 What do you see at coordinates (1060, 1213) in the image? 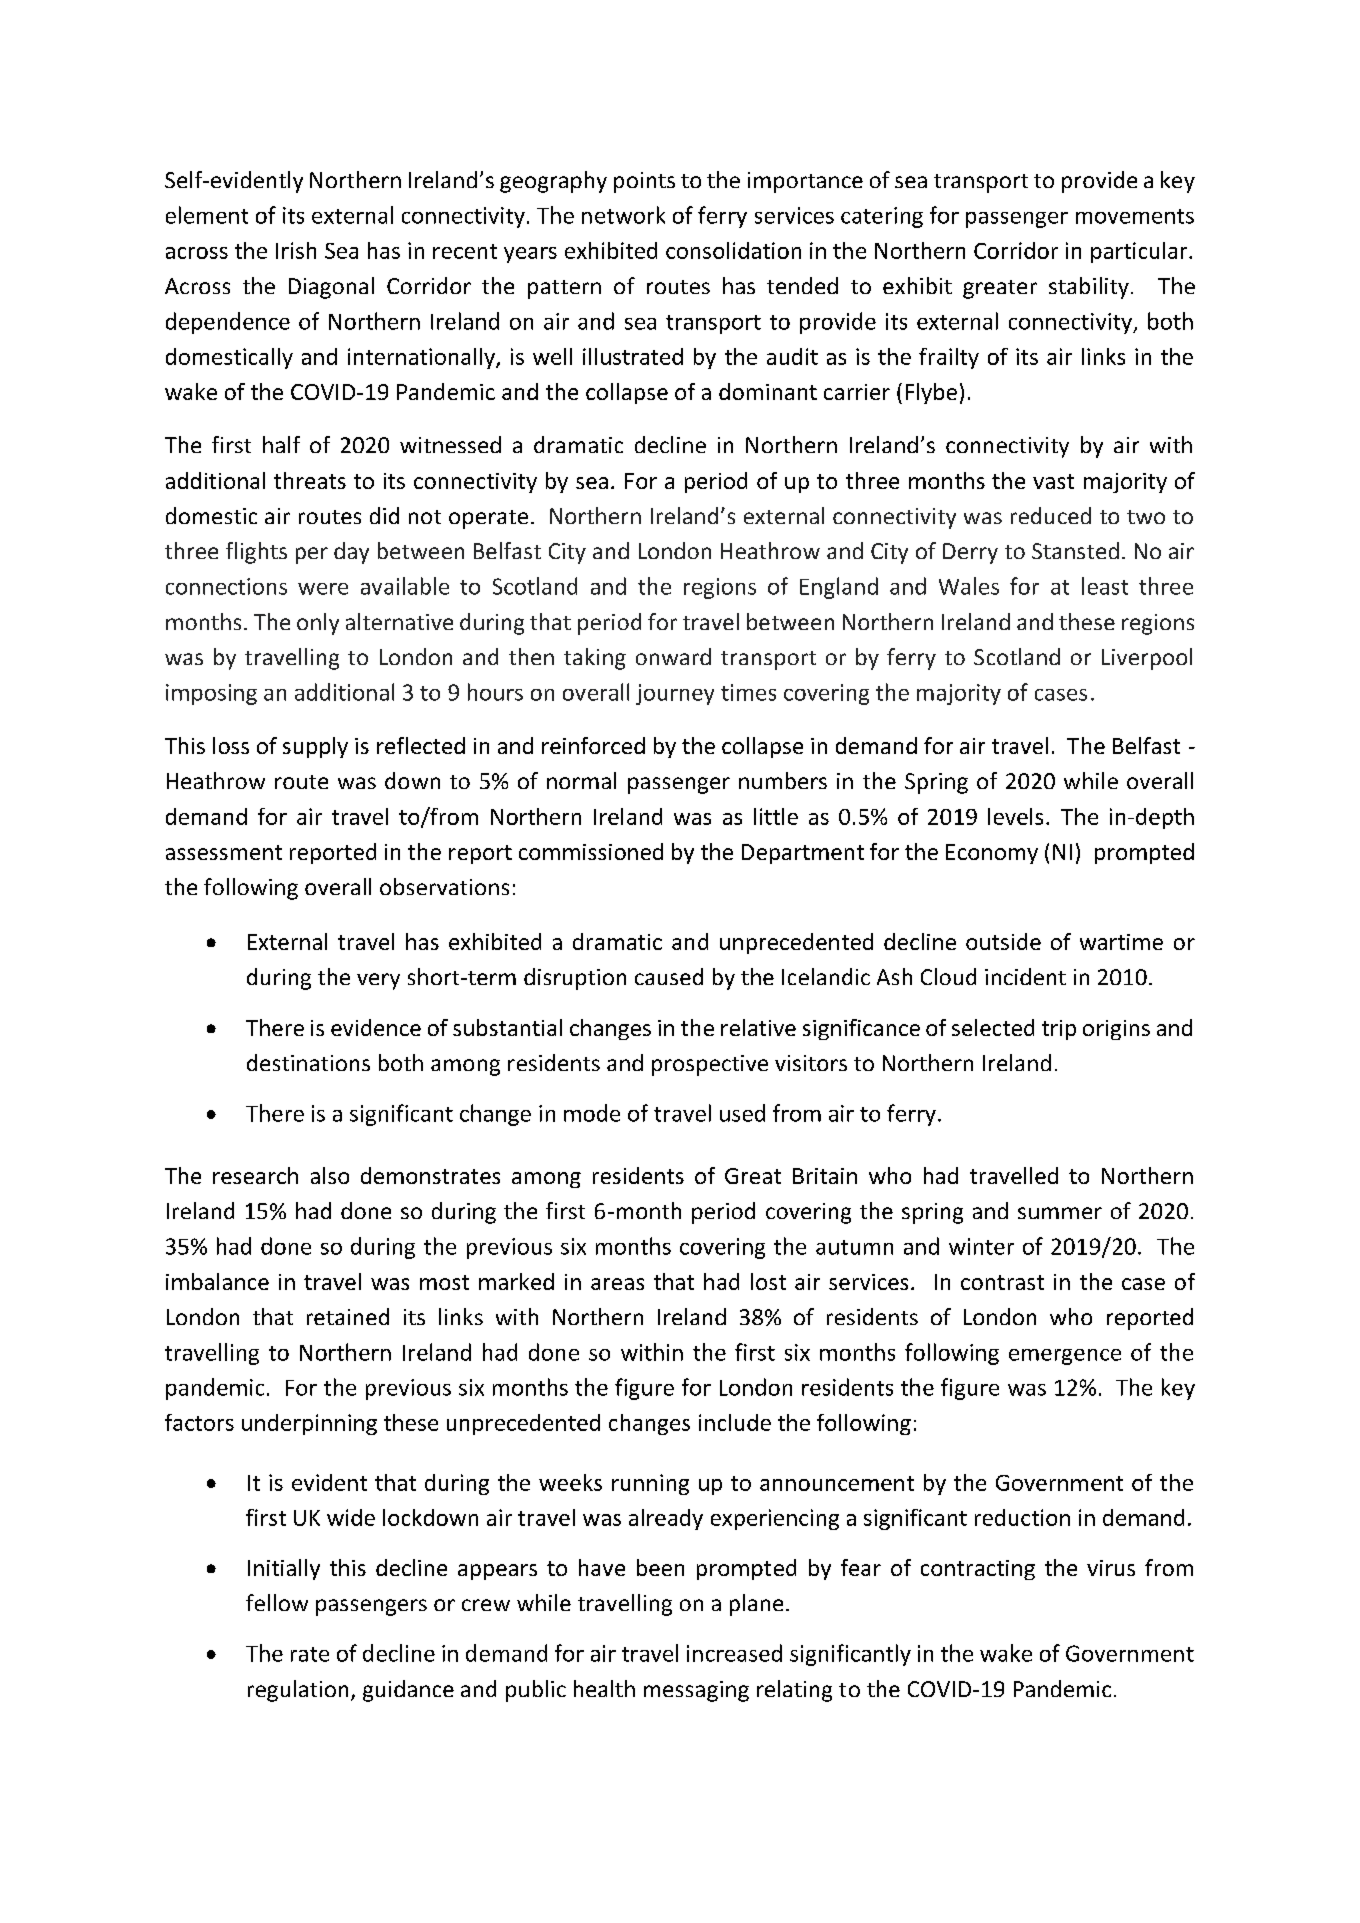
I see `summer` at bounding box center [1060, 1213].
